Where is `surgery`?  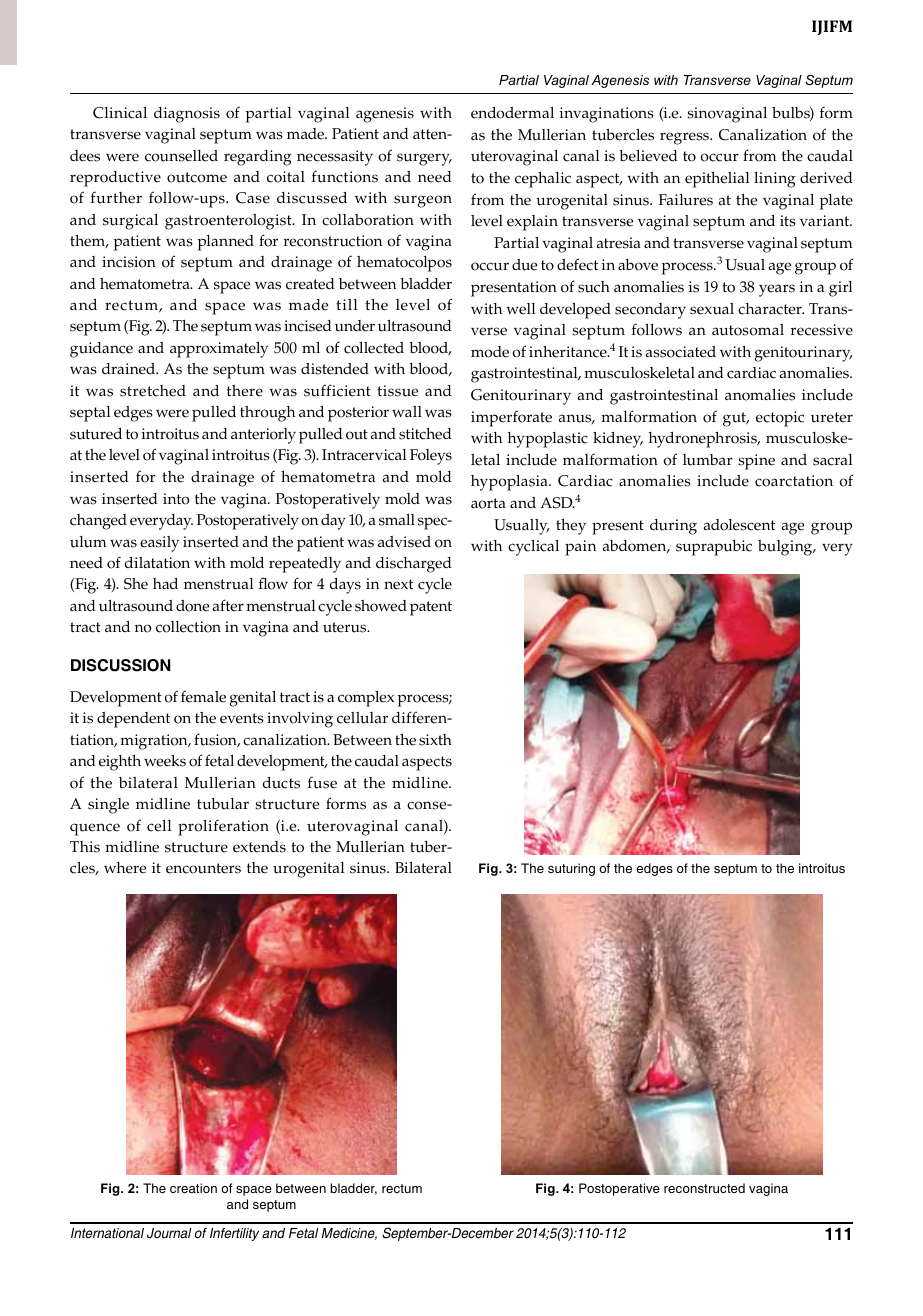
surgery is located at coordinates (424, 159).
